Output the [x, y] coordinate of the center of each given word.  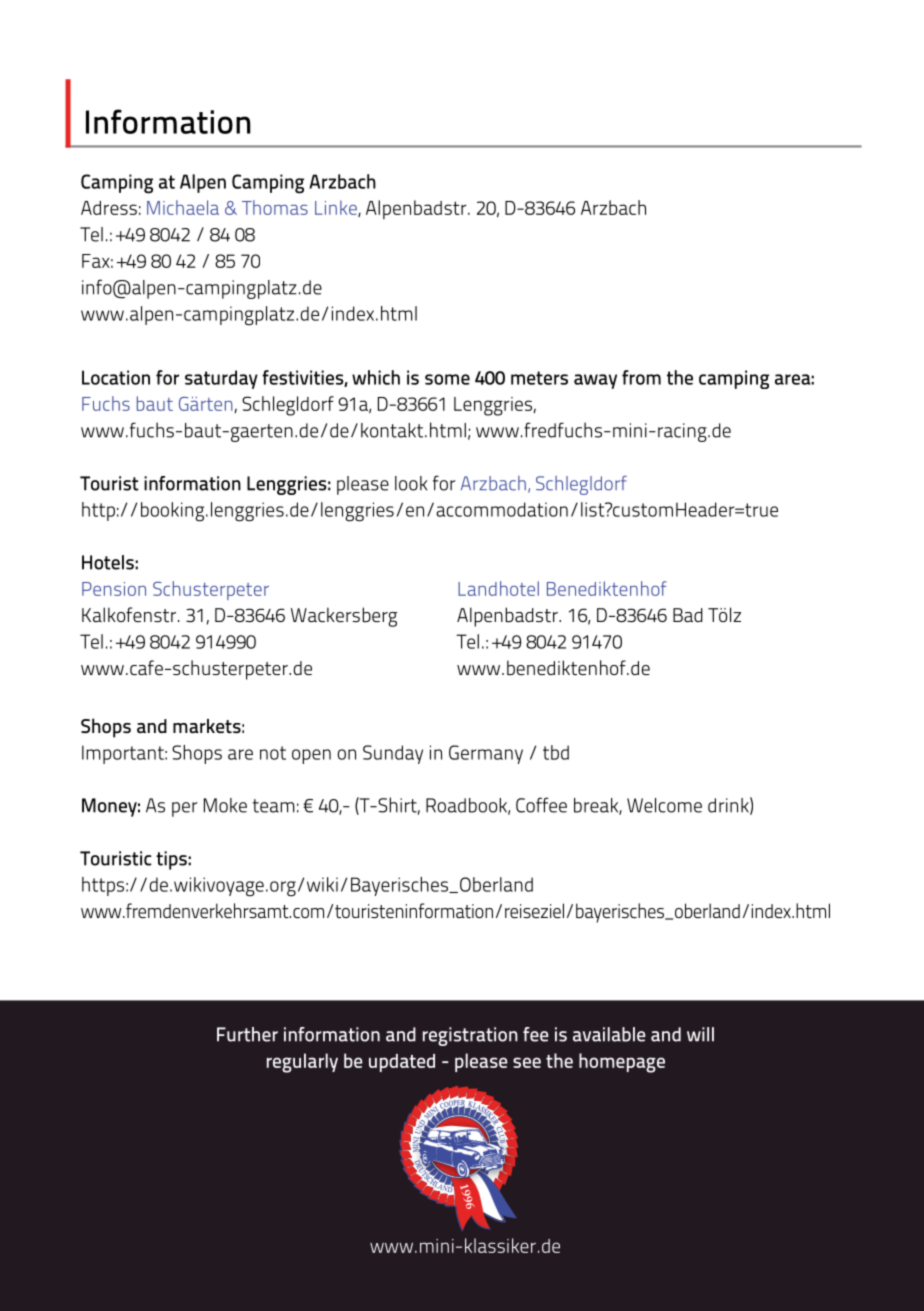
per [185, 809]
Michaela [183, 207]
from [641, 377]
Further [247, 1034]
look [411, 483]
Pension [114, 589]
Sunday [393, 754]
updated [402, 1063]
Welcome [664, 805]
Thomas [275, 207]
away [595, 381]
